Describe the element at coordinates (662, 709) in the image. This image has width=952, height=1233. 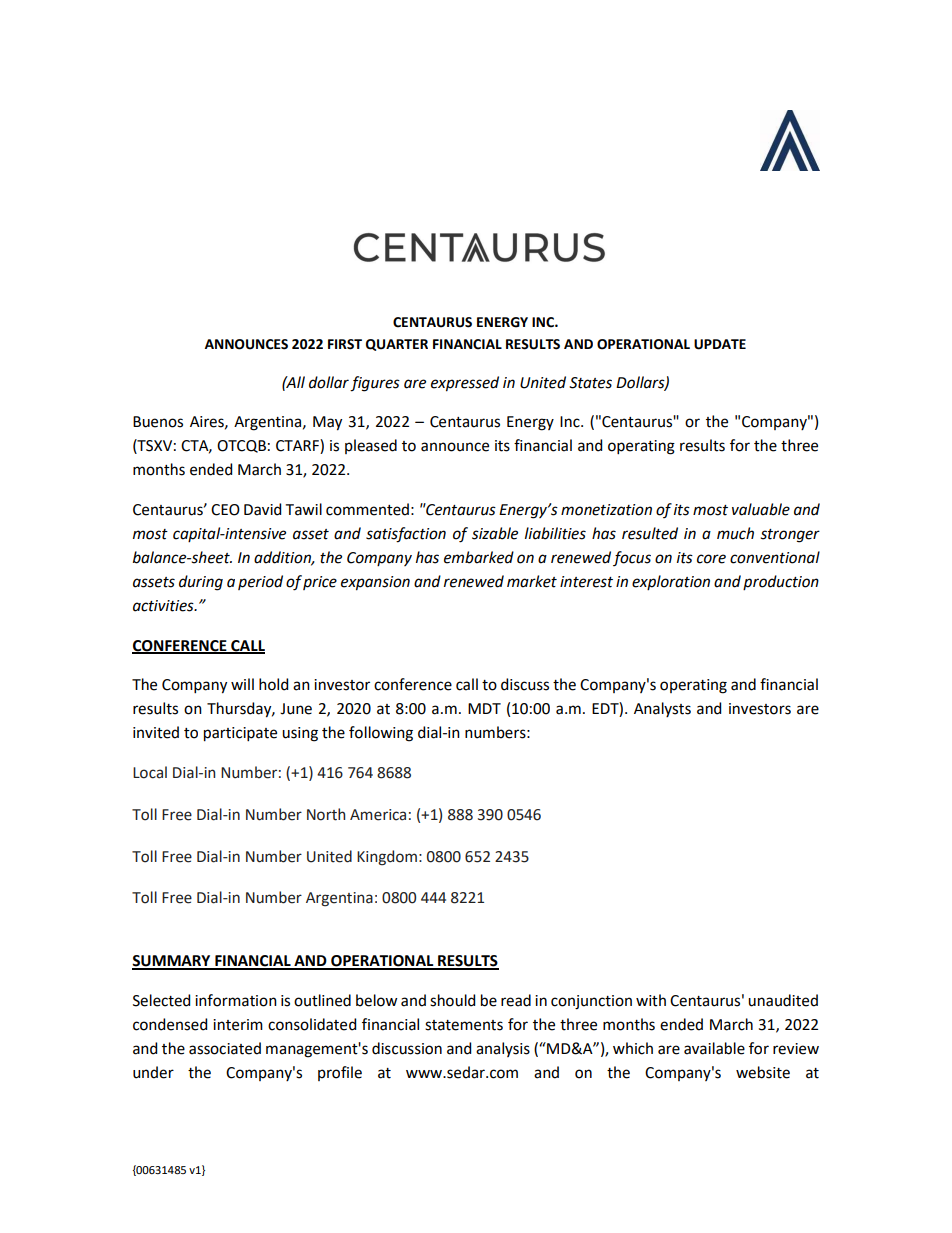
I see `Analysts` at that location.
